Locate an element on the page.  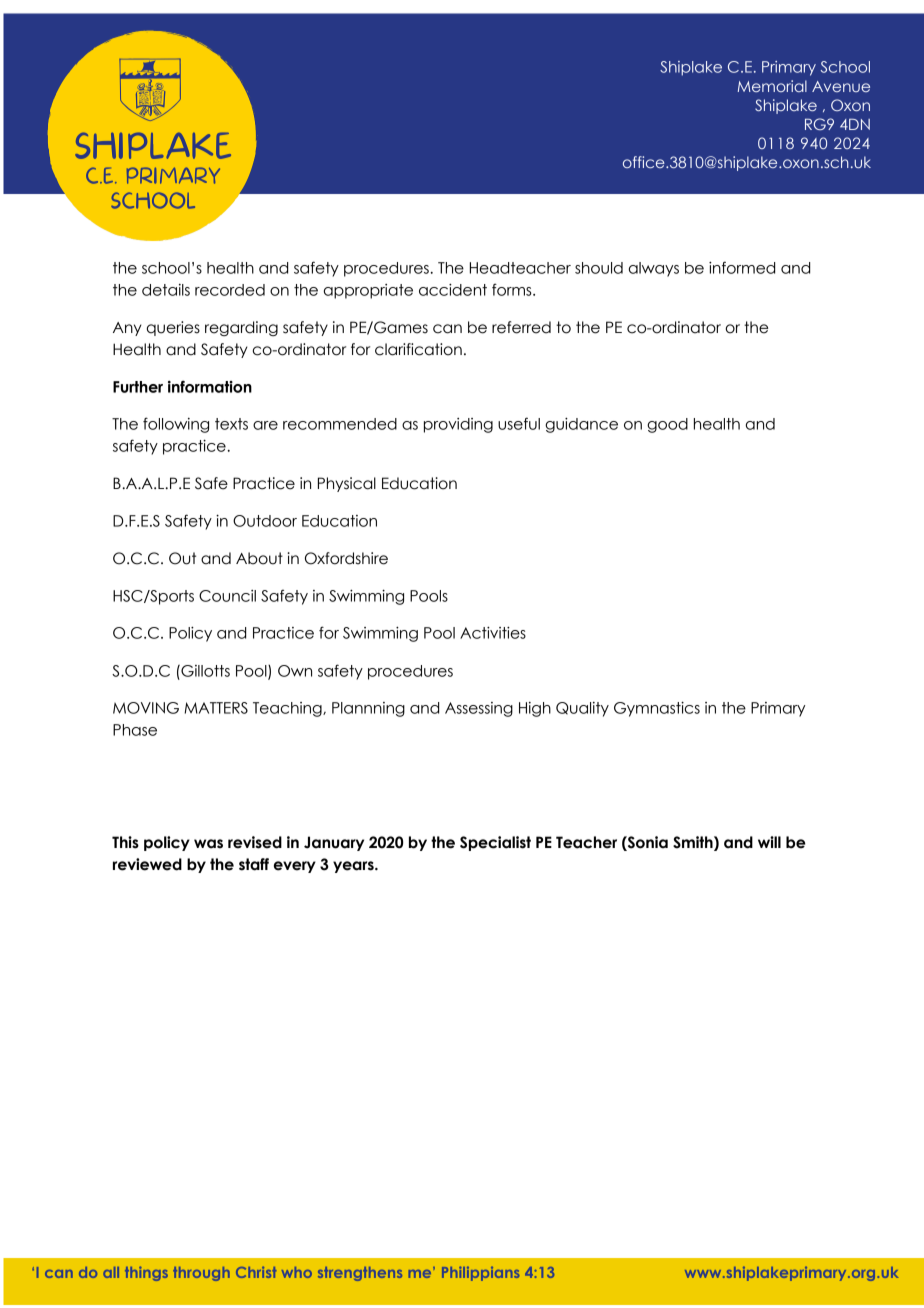
will is located at coordinates (769, 842).
